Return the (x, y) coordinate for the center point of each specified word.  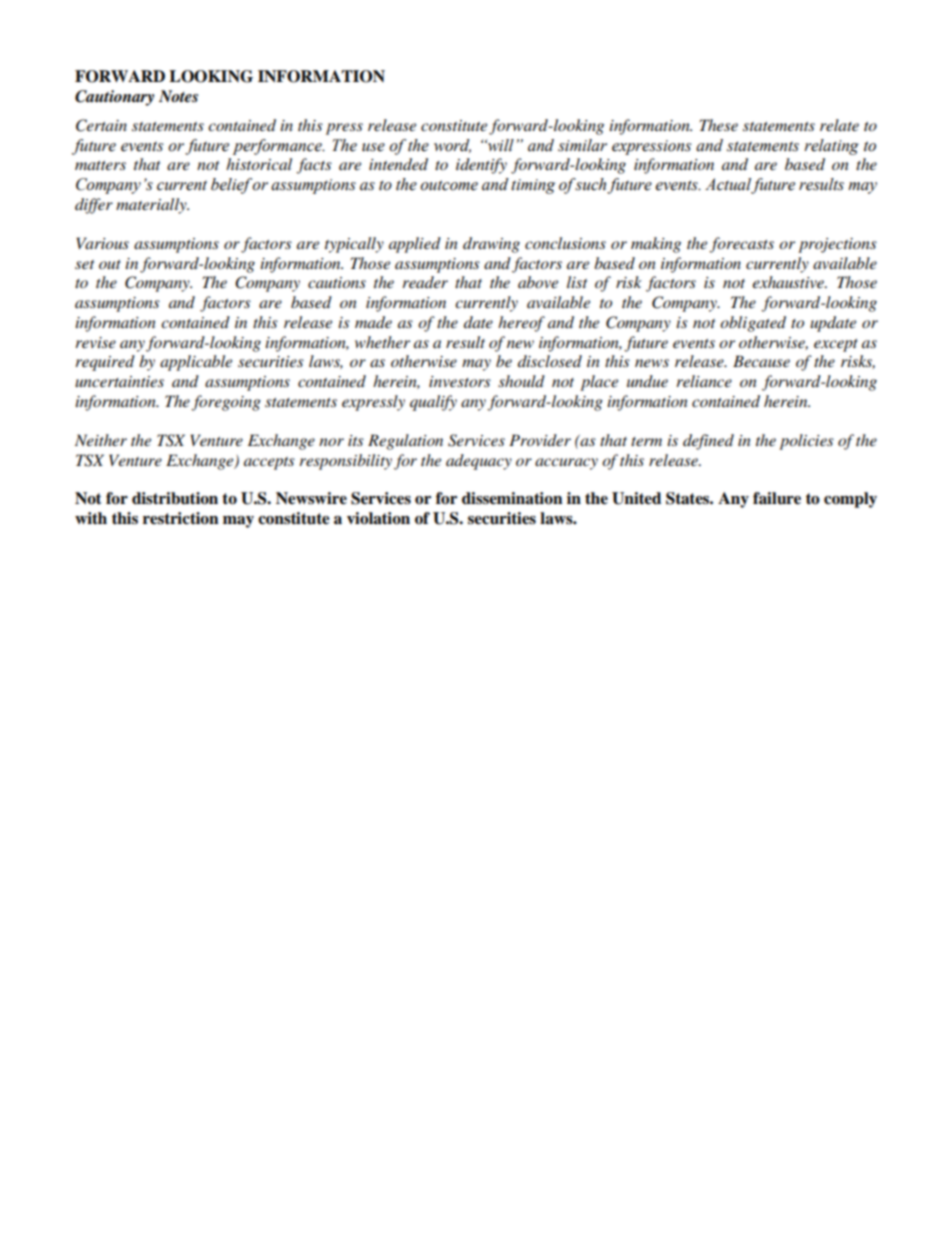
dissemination (512, 498)
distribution (175, 498)
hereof (521, 324)
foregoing (226, 403)
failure (777, 498)
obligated (753, 324)
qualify (433, 403)
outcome (449, 185)
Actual (728, 185)
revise (95, 342)
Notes (178, 96)
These (719, 125)
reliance (704, 381)
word (452, 146)
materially (152, 206)
